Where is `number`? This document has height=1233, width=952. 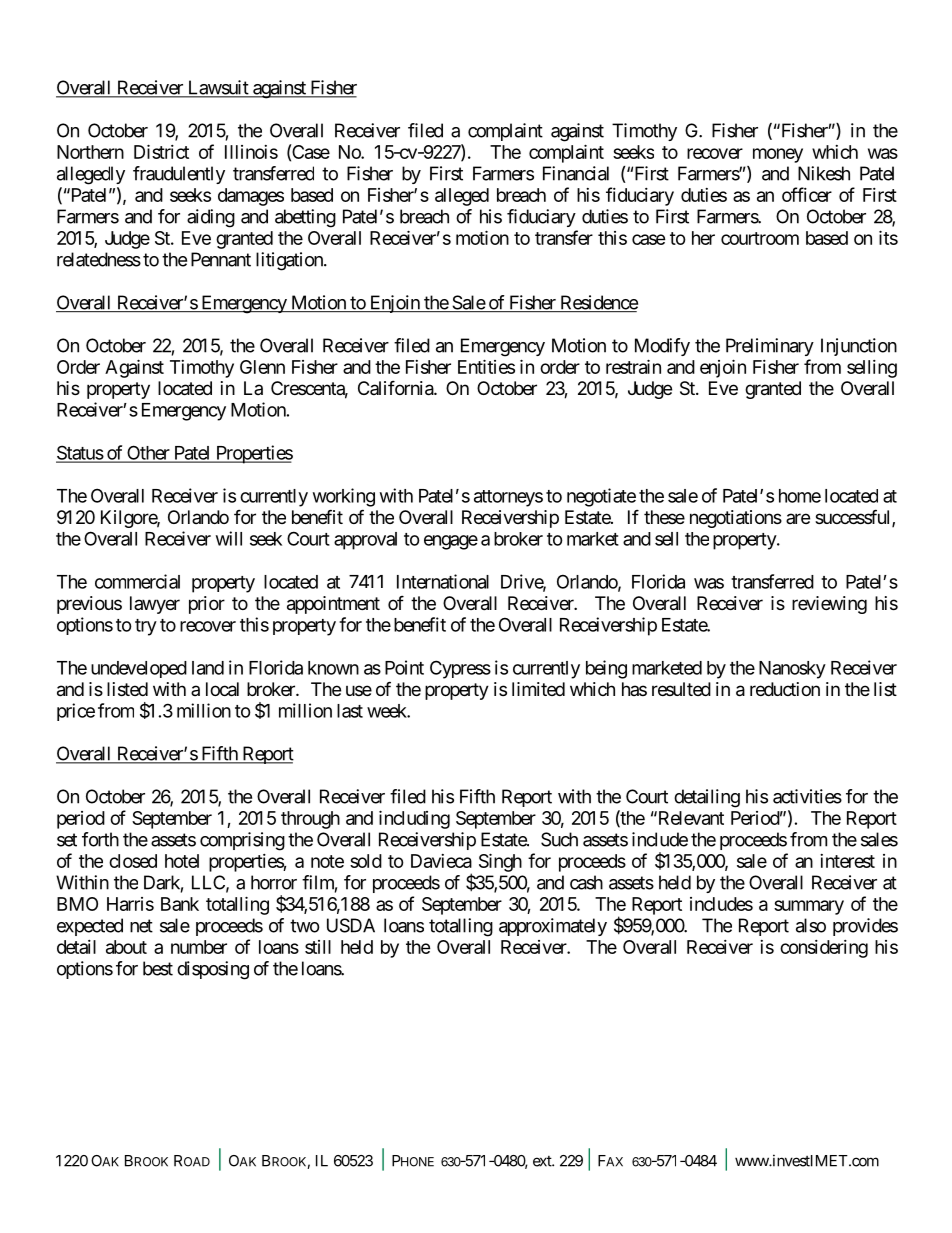
number is located at coordinates (199, 947).
